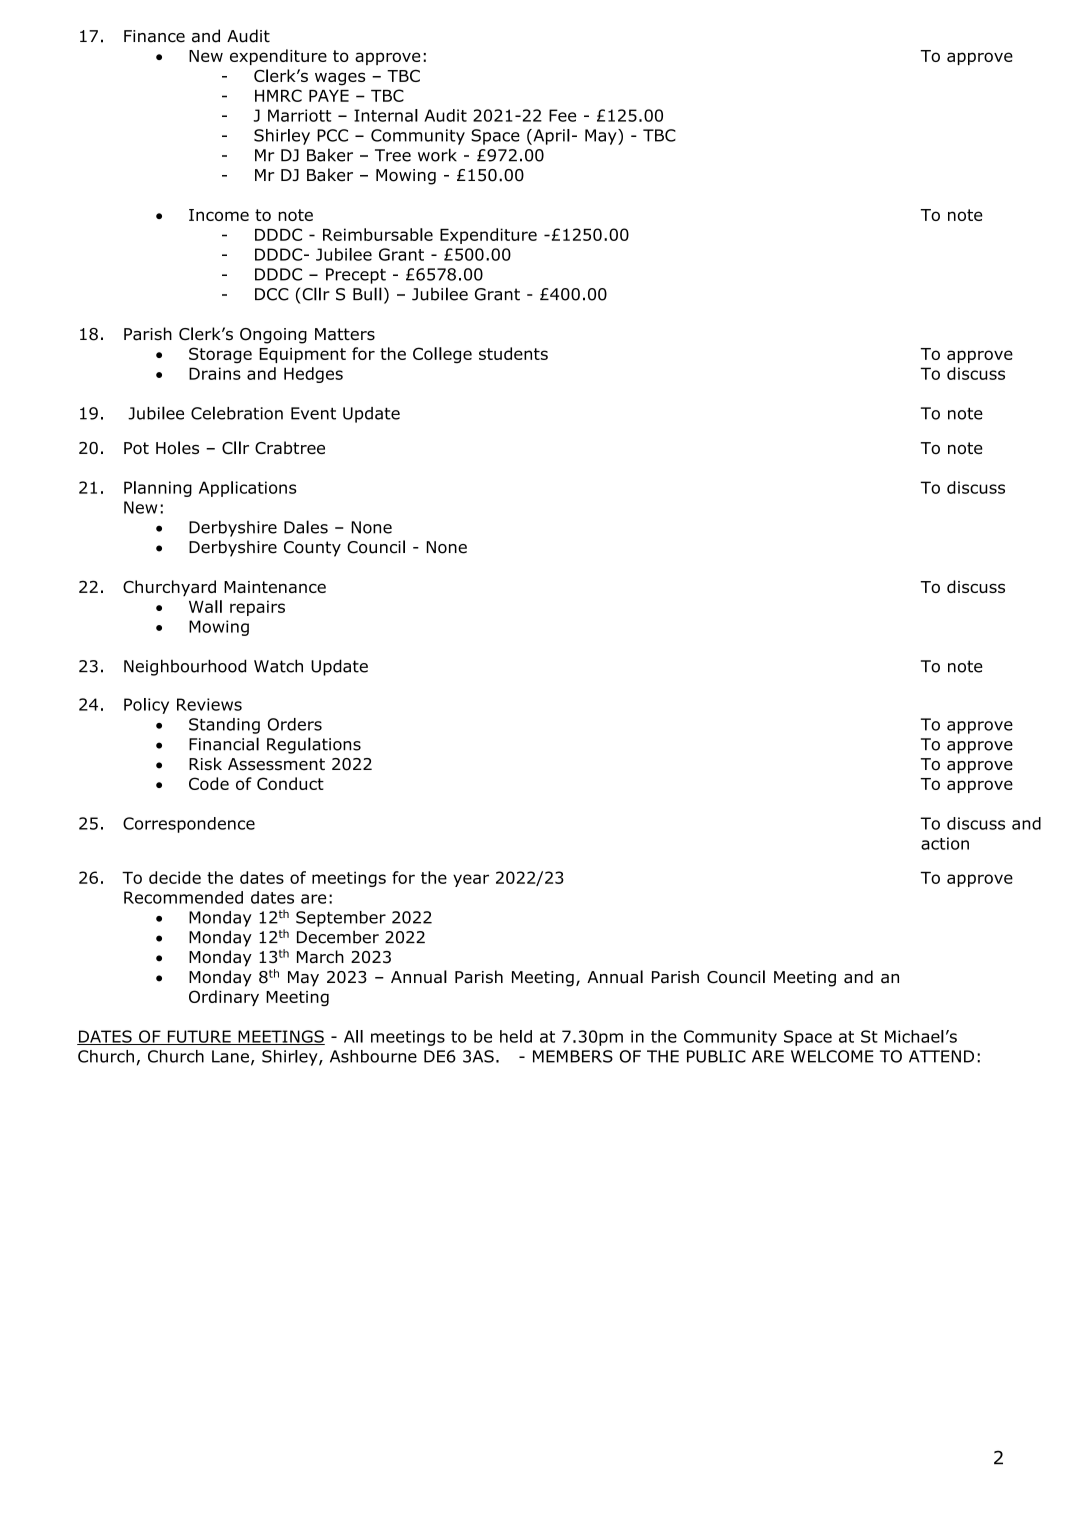 The image size is (1081, 1528). Describe the element at coordinates (437, 155) in the page. I see `work` at that location.
